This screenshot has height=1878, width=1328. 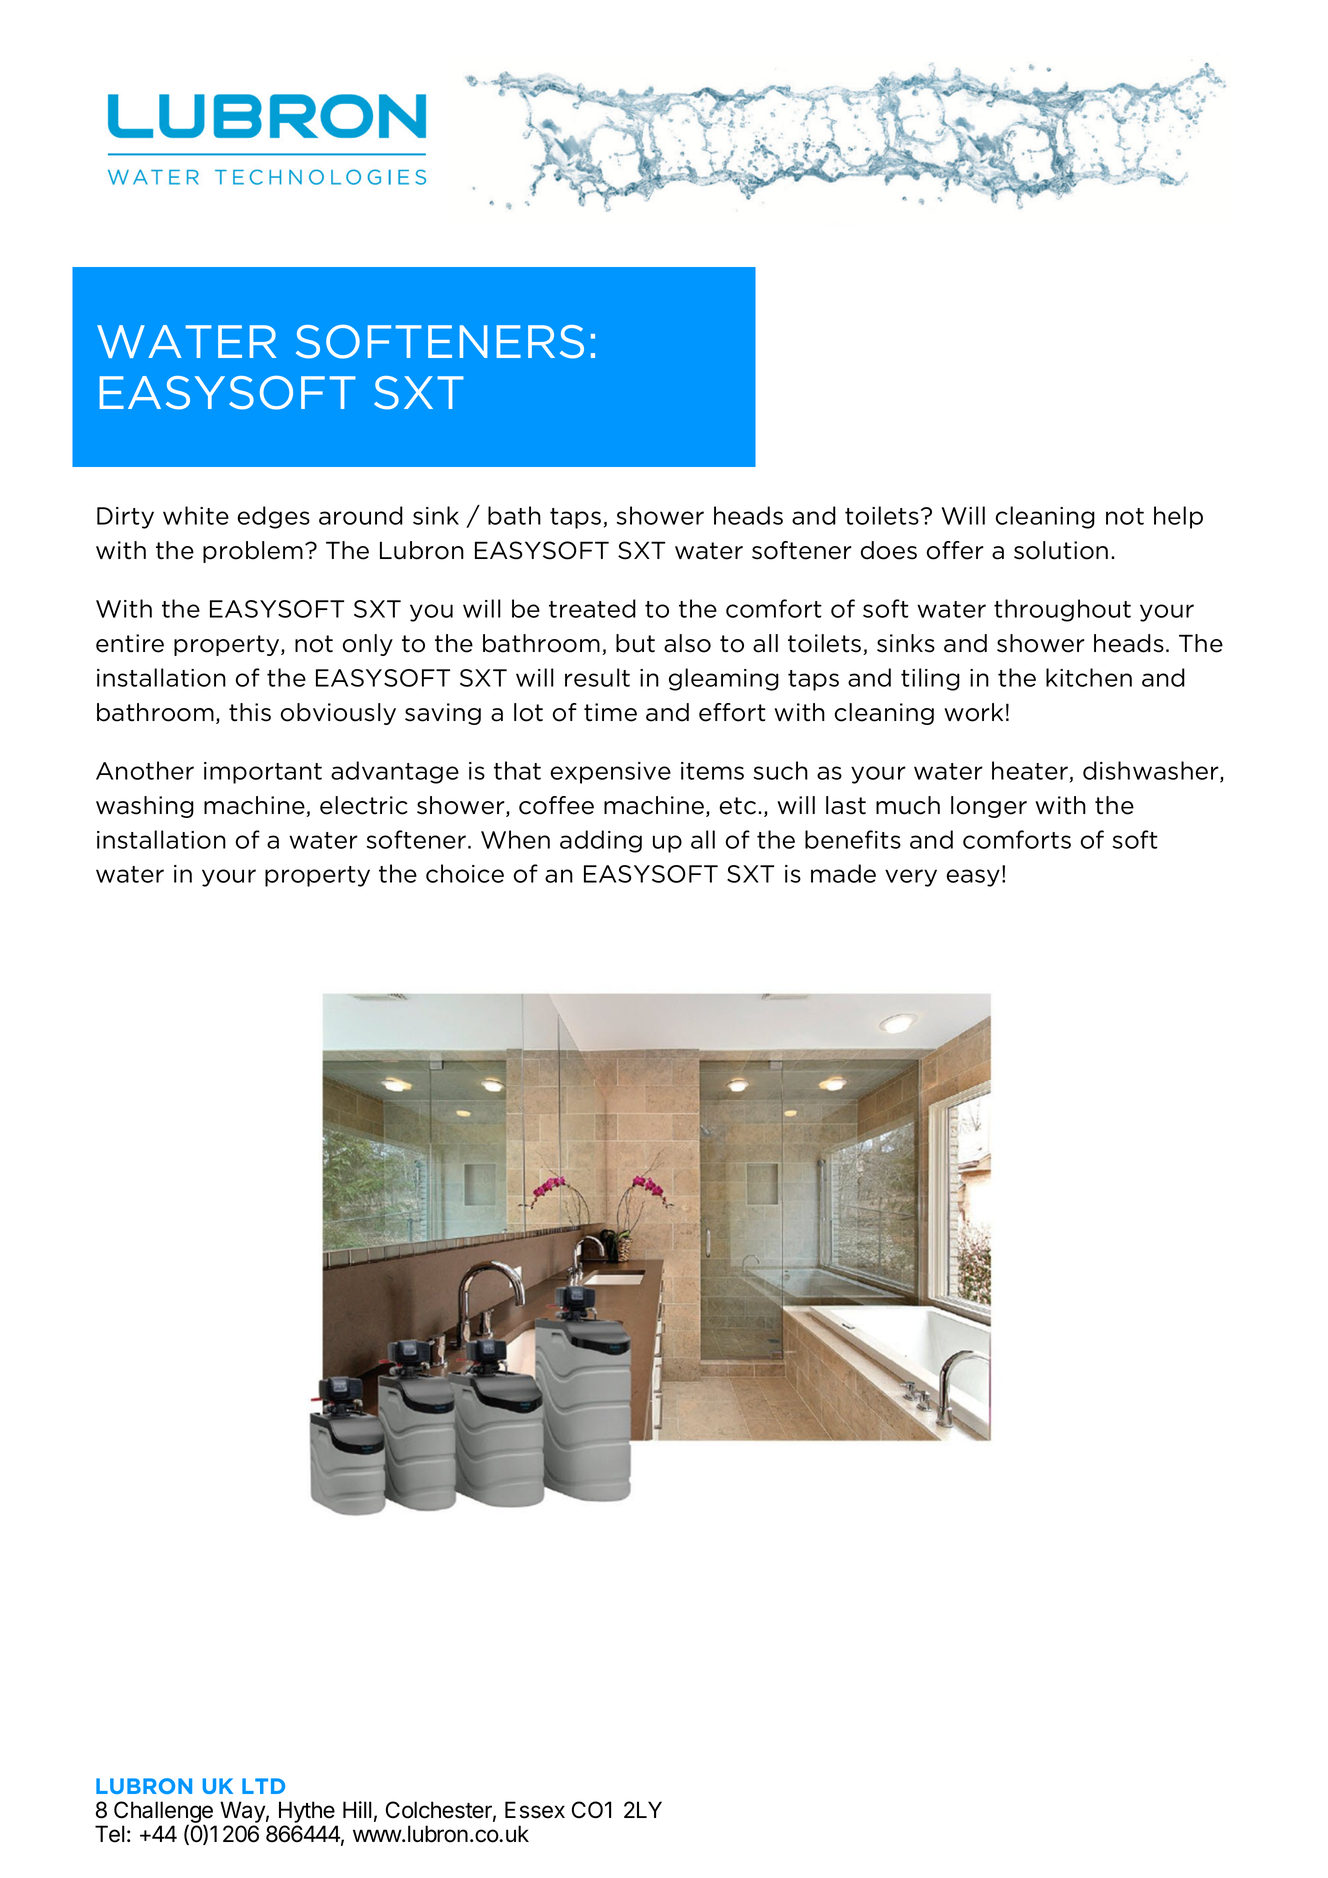 What do you see at coordinates (1061, 550) in the screenshot?
I see `solution` at bounding box center [1061, 550].
